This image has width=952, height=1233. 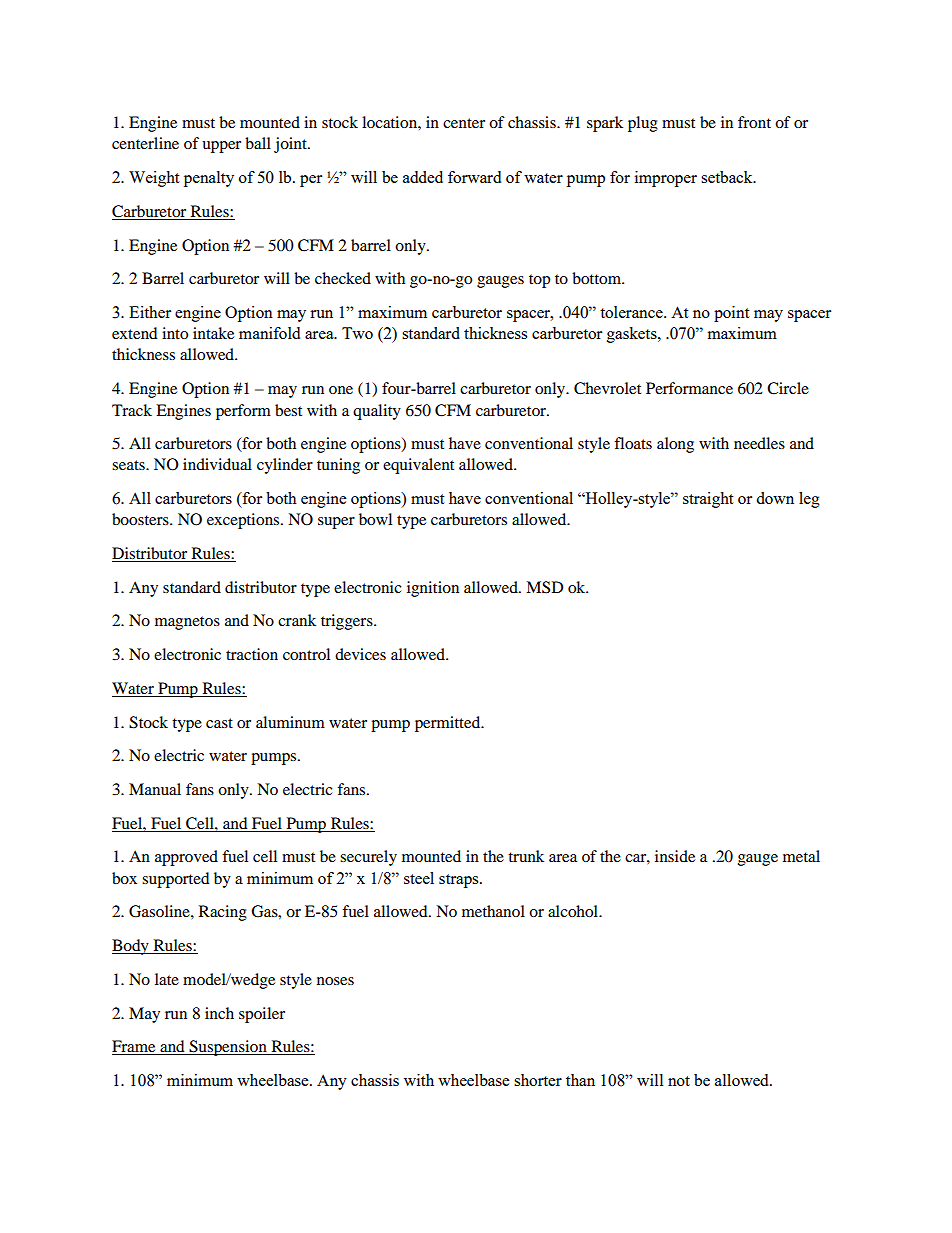 What do you see at coordinates (708, 500) in the image?
I see `straight` at bounding box center [708, 500].
